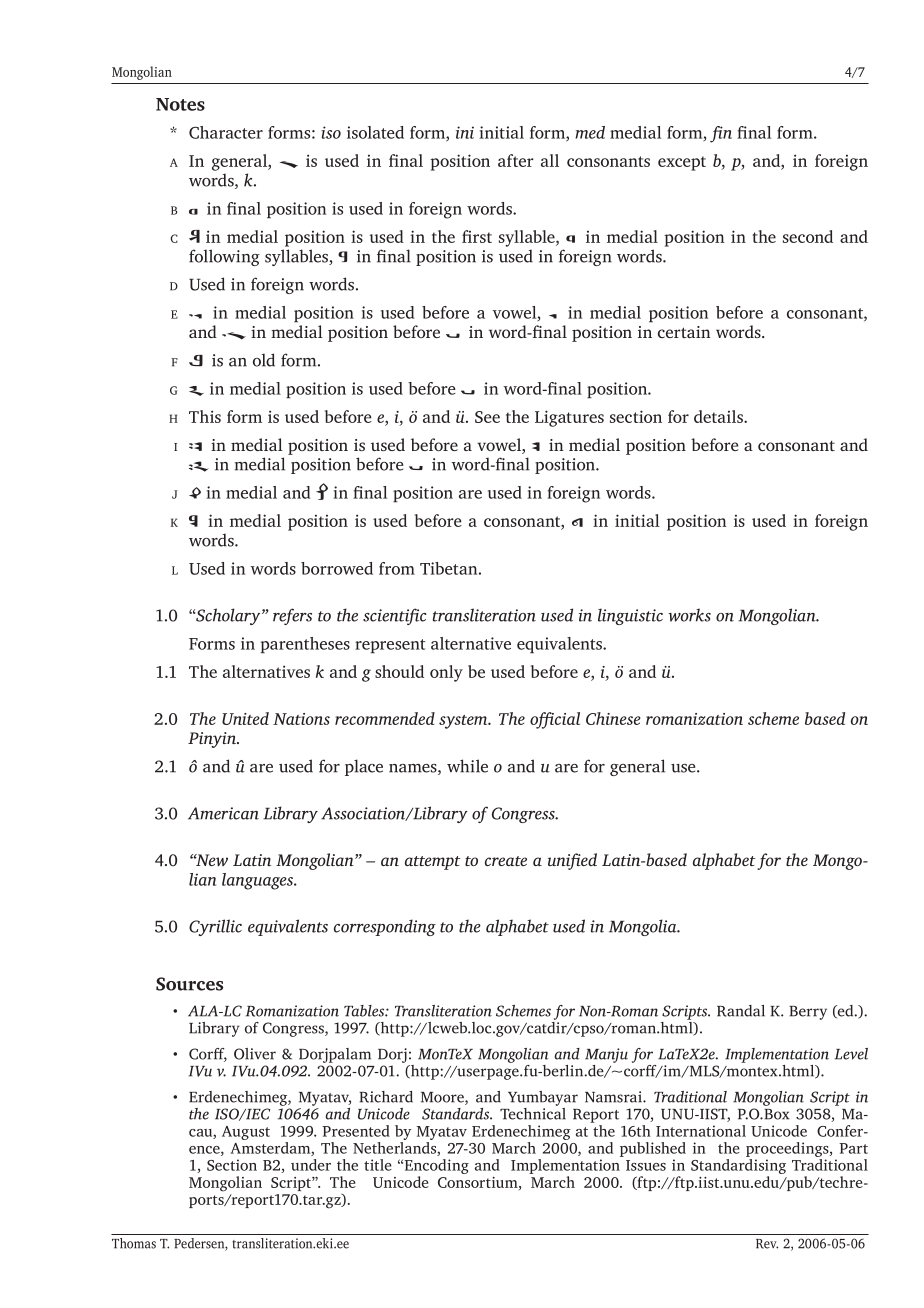  Describe the element at coordinates (741, 1011) in the screenshot. I see `Randal` at that location.
